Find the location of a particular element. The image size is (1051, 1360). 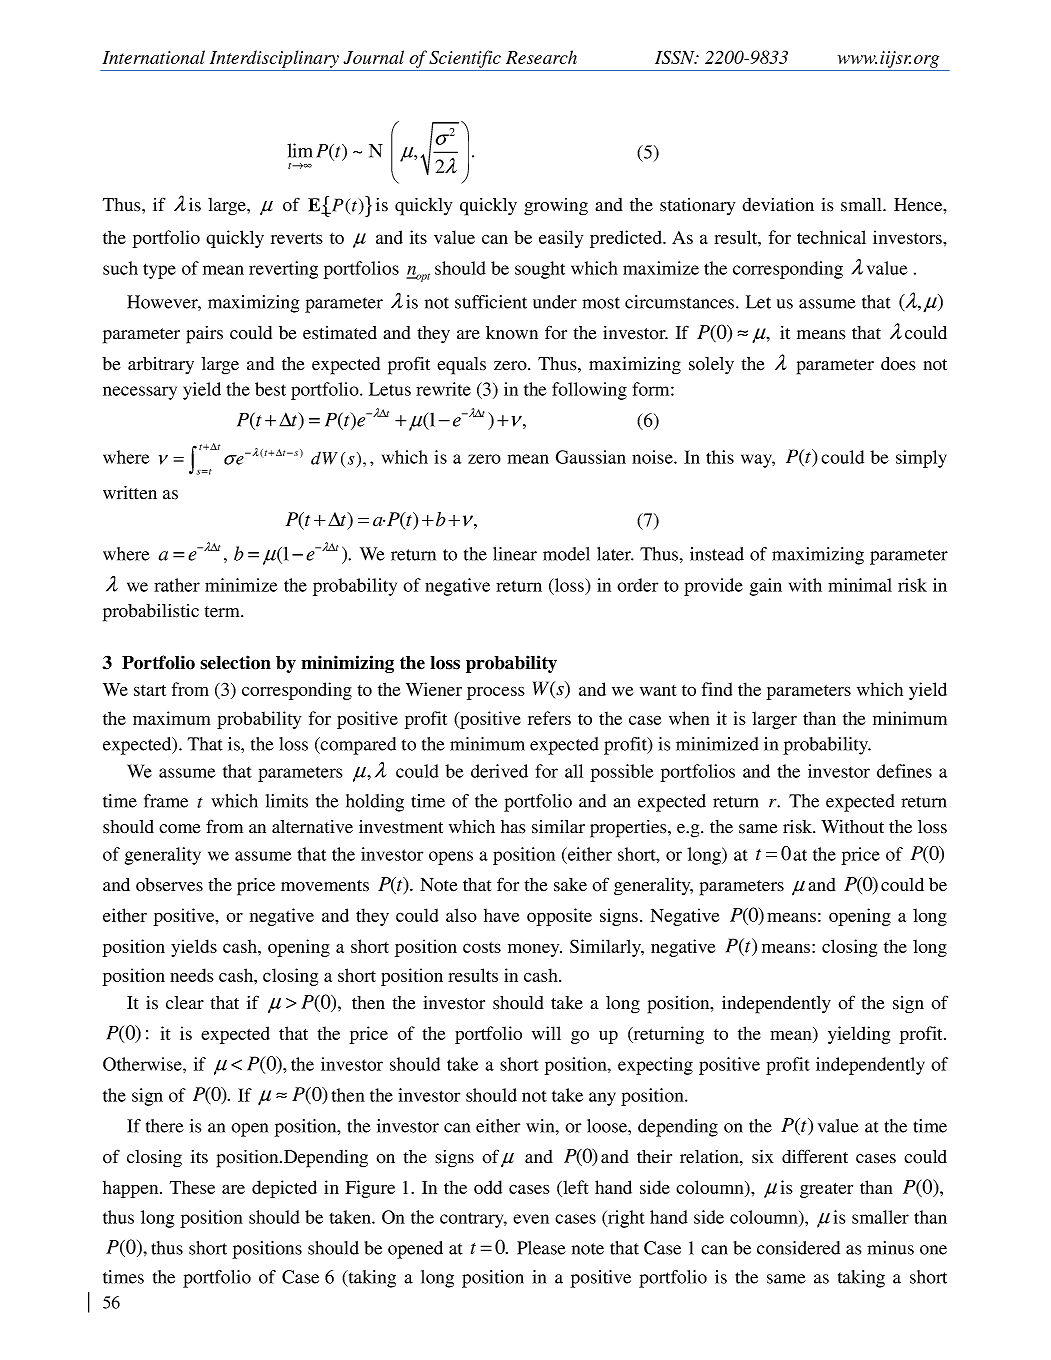

These is located at coordinates (192, 1187).
